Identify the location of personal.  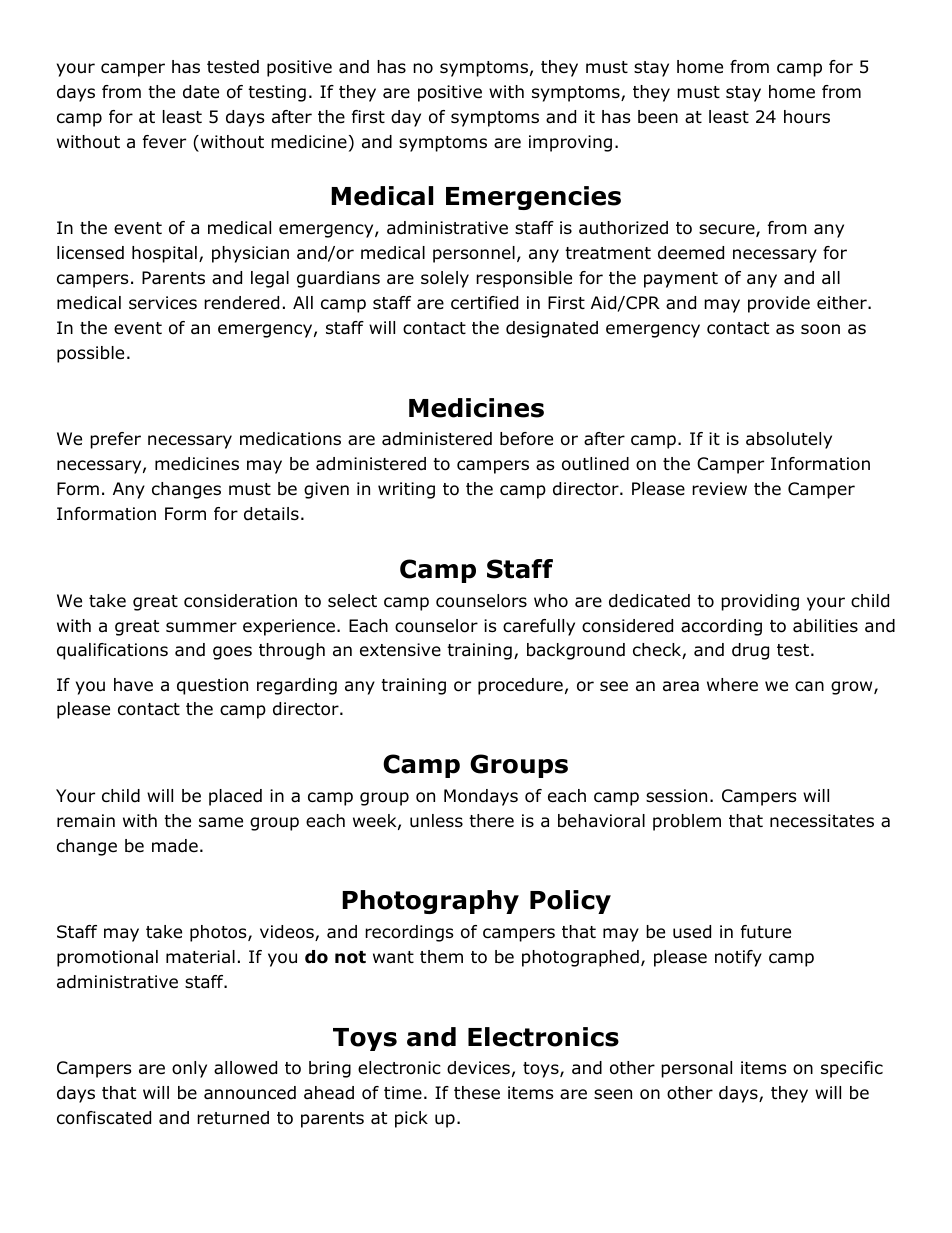
(696, 1069).
